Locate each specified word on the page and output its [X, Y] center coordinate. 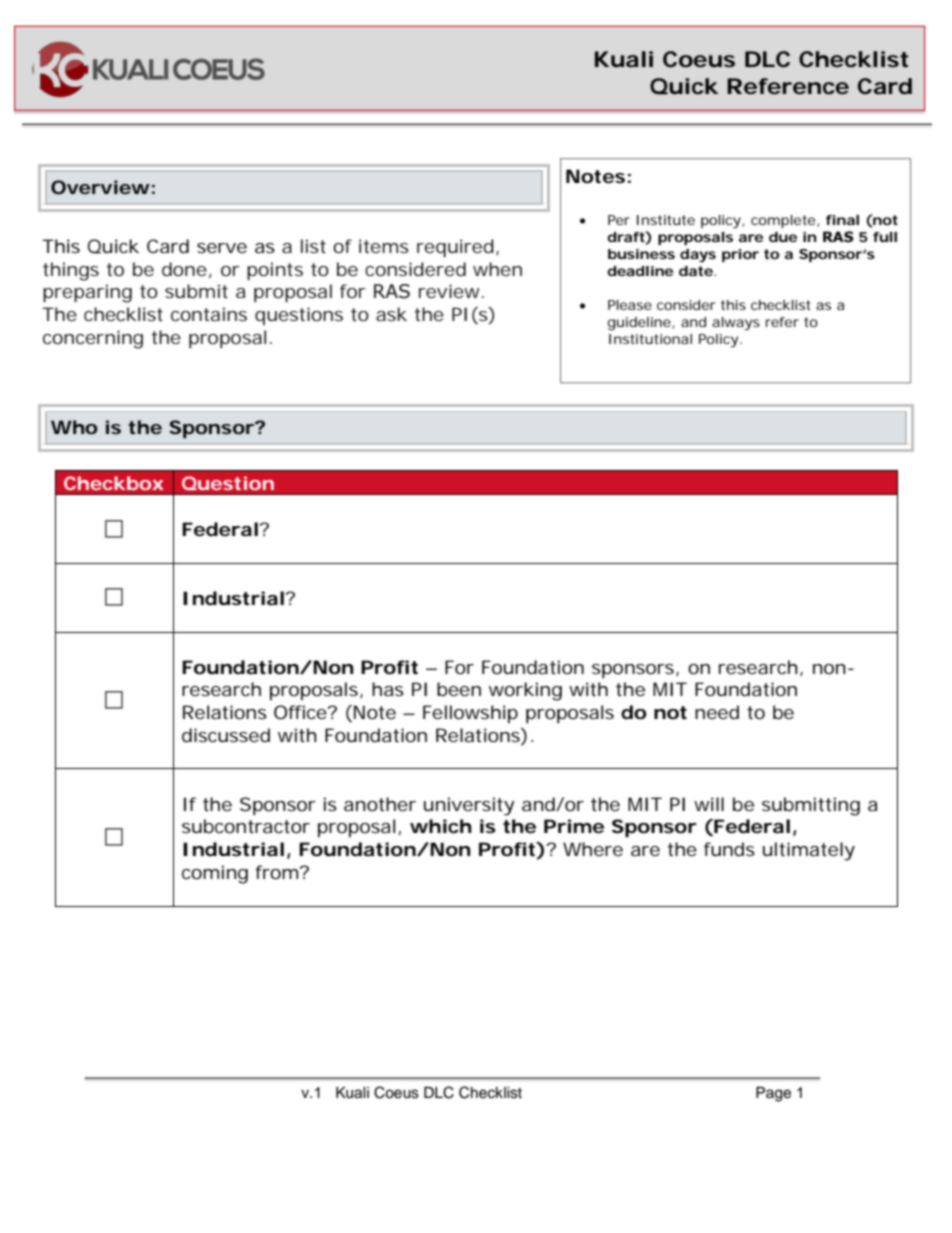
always [736, 324]
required [455, 248]
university [469, 806]
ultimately [809, 851]
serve [222, 248]
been [459, 689]
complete [783, 221]
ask [391, 314]
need [717, 712]
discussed [226, 735]
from [276, 872]
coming [215, 874]
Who [74, 427]
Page [773, 1094]
